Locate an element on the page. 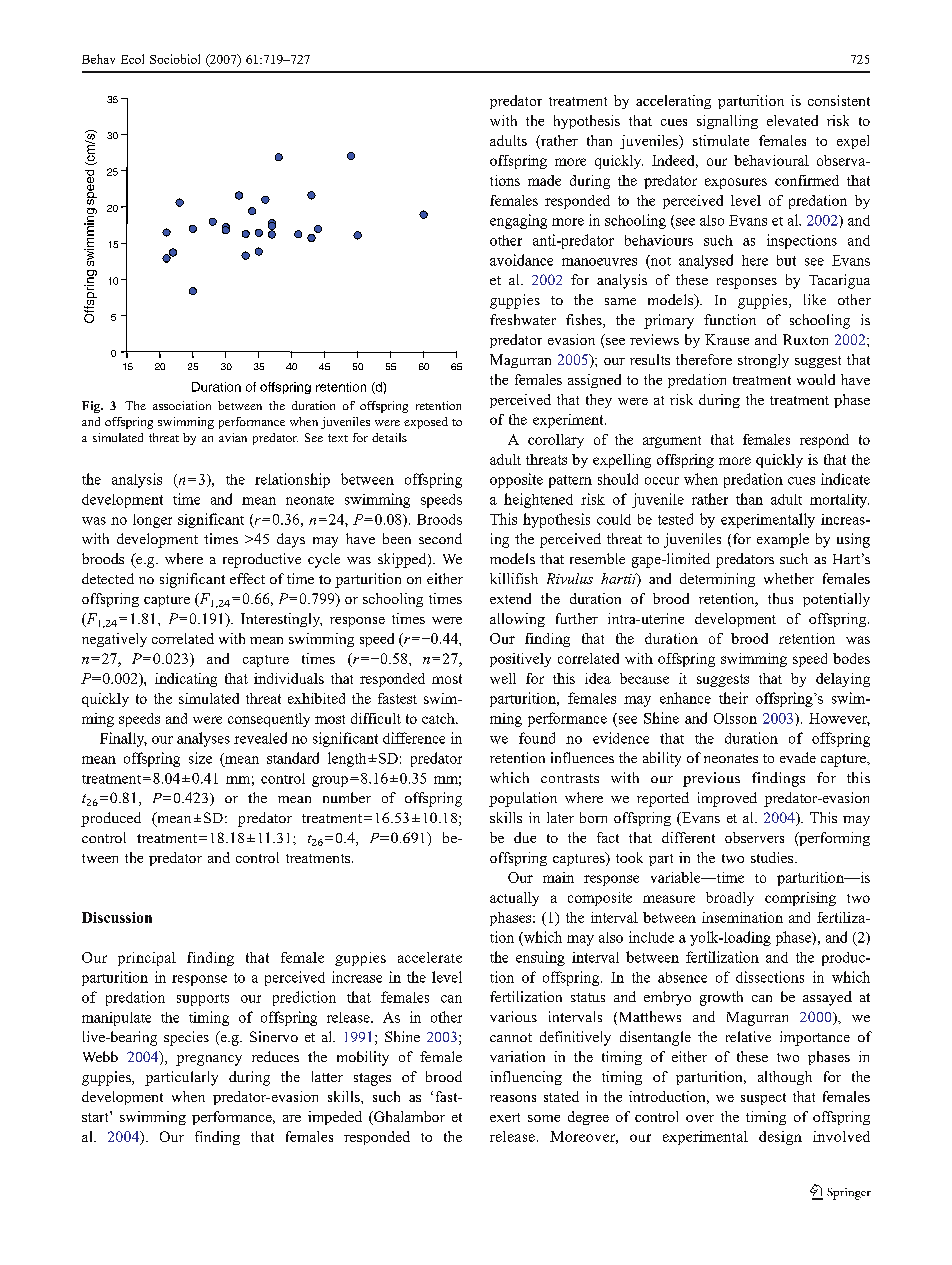 Image resolution: width=952 pixels, height=1265 pixels. effect is located at coordinates (247, 578).
